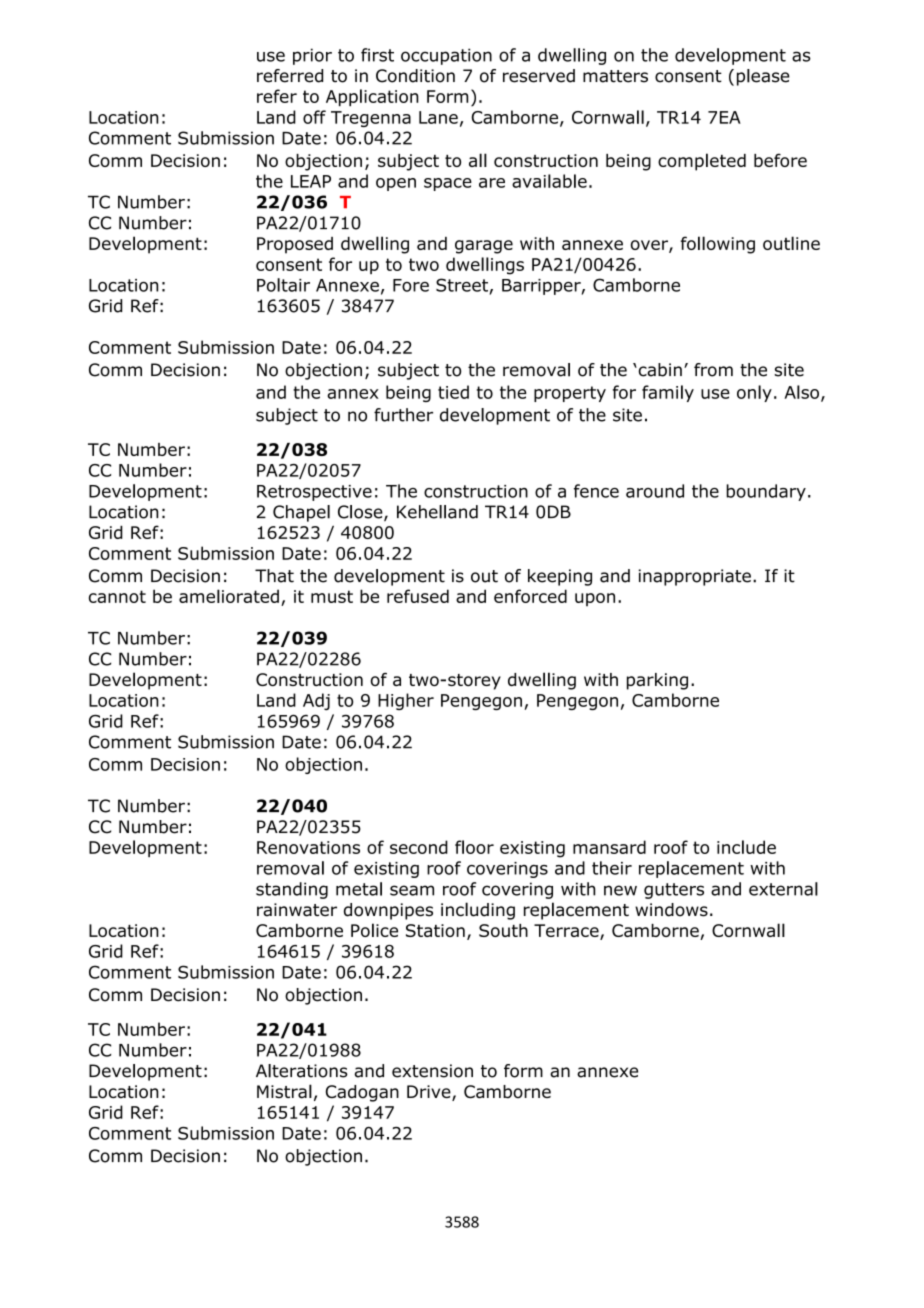 The image size is (924, 1308). What do you see at coordinates (746, 847) in the page?
I see `include` at bounding box center [746, 847].
